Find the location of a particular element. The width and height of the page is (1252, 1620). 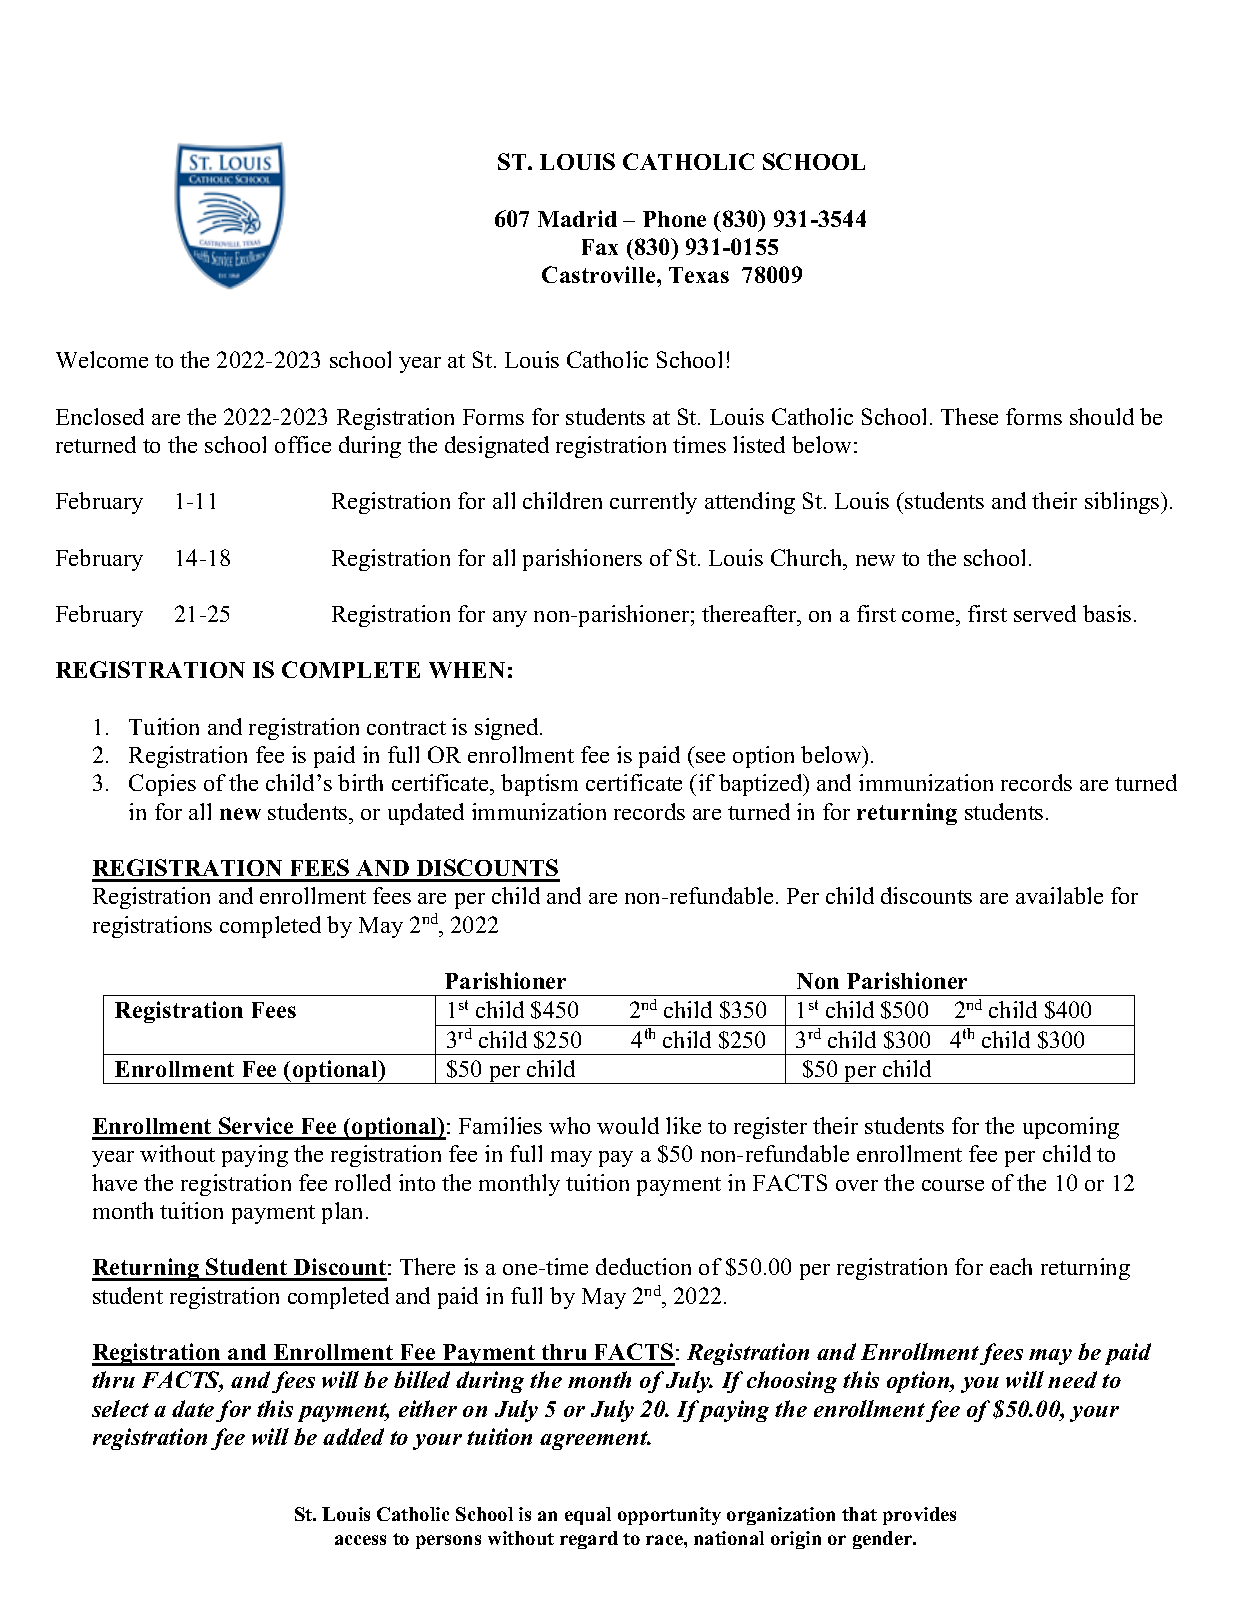

Enclosed is located at coordinates (100, 416).
